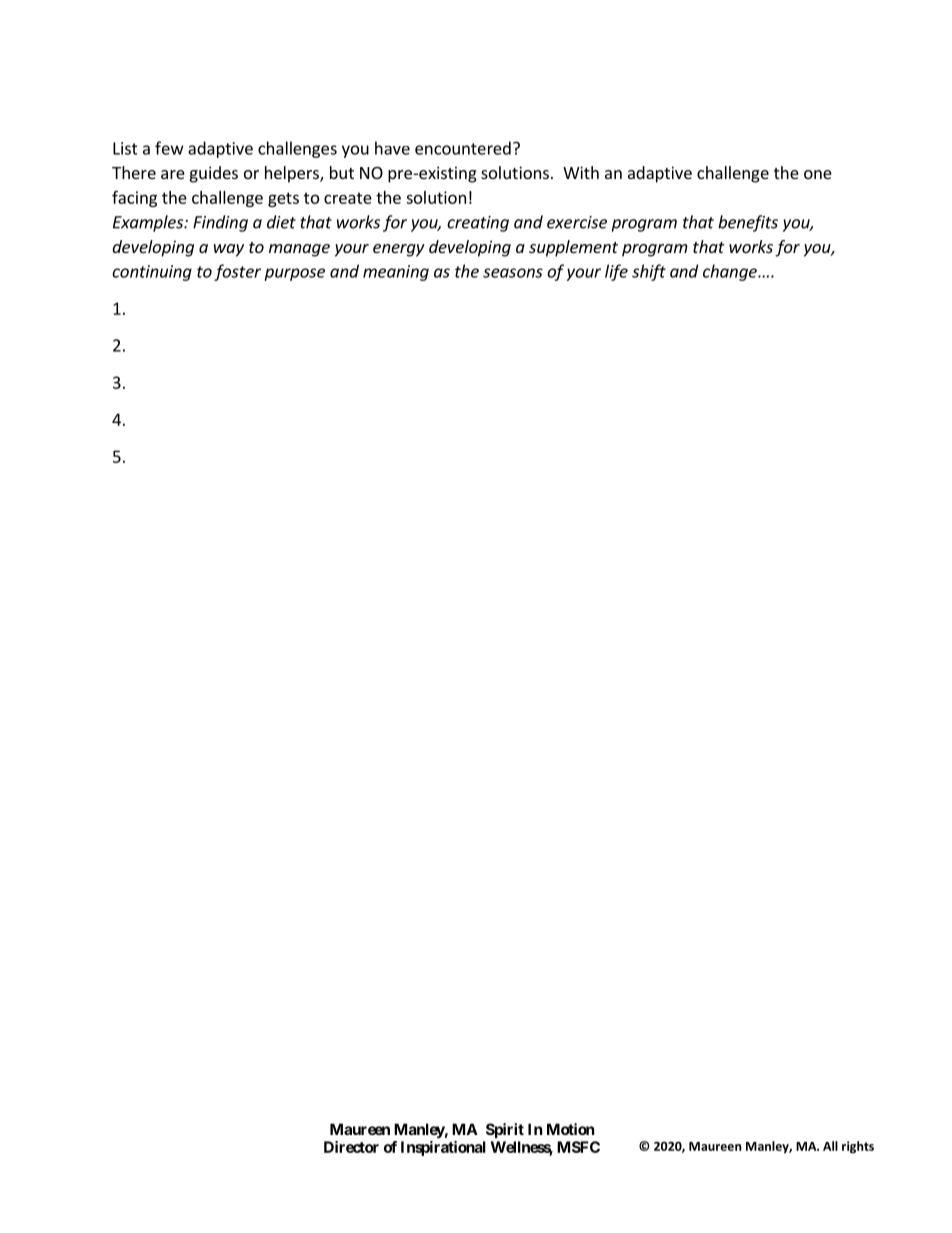  What do you see at coordinates (505, 1130) in the image?
I see `Spirit` at bounding box center [505, 1130].
